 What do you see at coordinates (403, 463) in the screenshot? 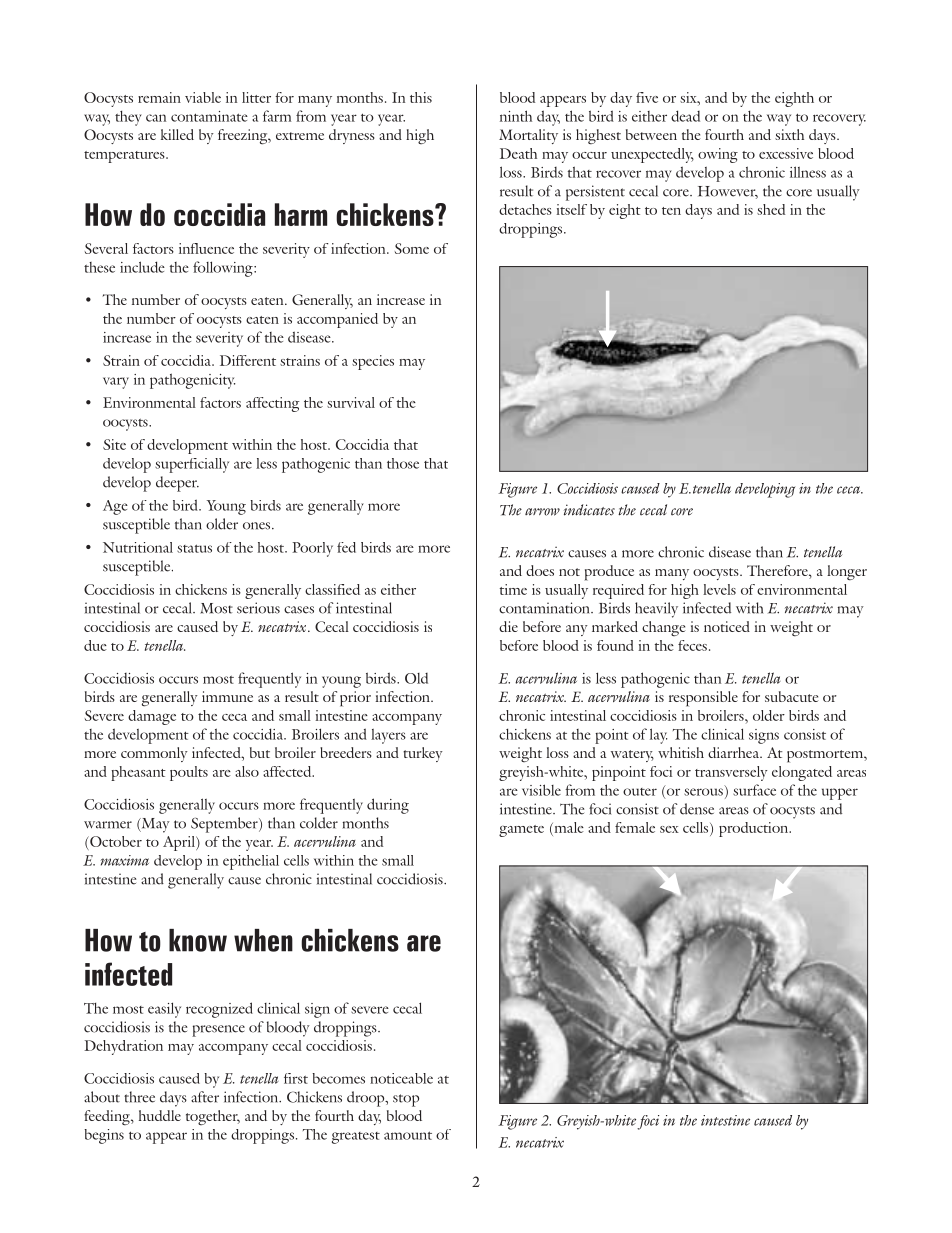
I see `those` at bounding box center [403, 463].
